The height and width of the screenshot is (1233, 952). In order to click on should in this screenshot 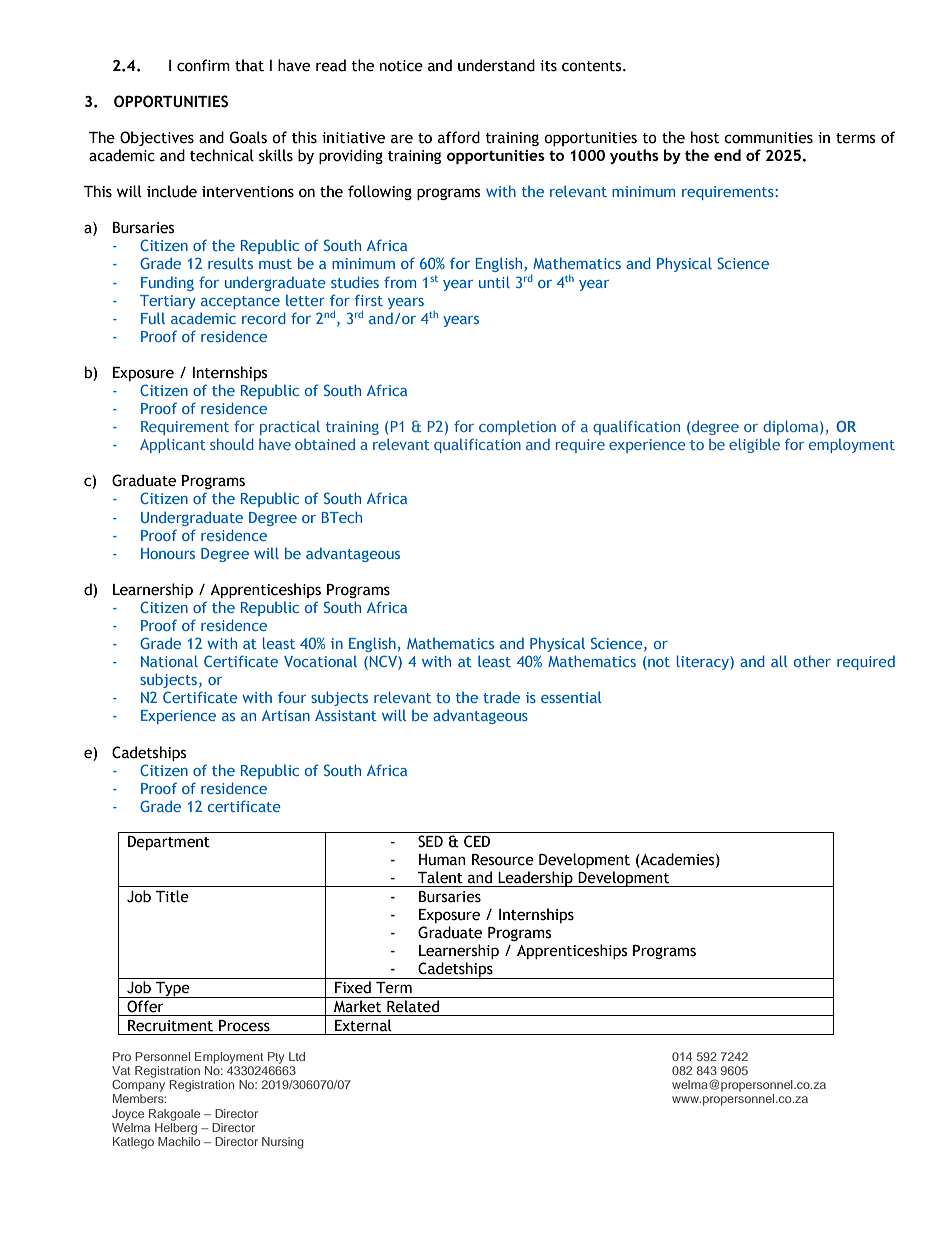, I will do `click(231, 444)`.
